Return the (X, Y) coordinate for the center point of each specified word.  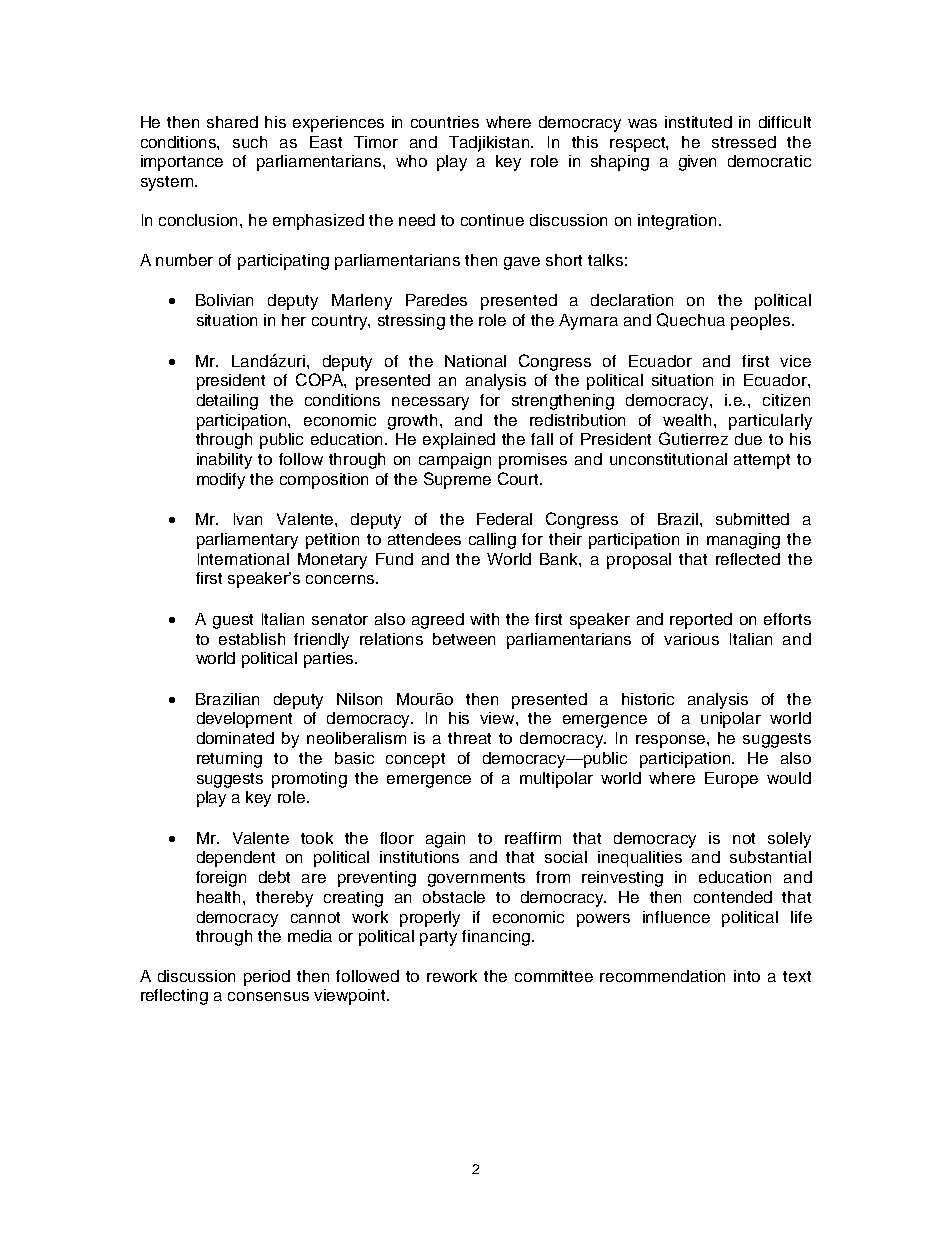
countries (445, 122)
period (267, 978)
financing (497, 938)
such (250, 142)
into (747, 976)
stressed (744, 142)
